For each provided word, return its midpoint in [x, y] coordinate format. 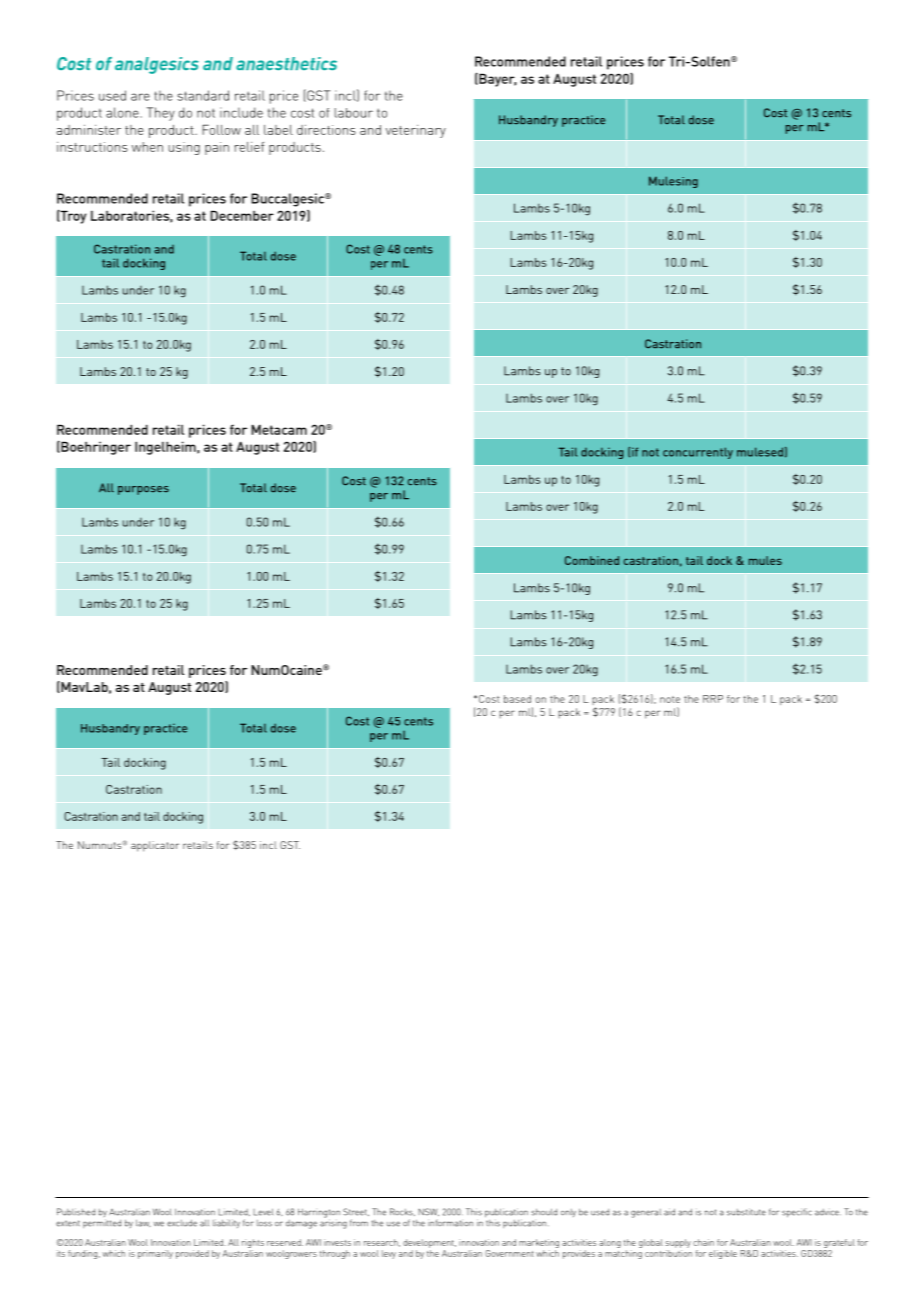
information [450, 1223]
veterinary [416, 131]
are [140, 97]
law [143, 1223]
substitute [746, 1212]
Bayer [497, 80]
